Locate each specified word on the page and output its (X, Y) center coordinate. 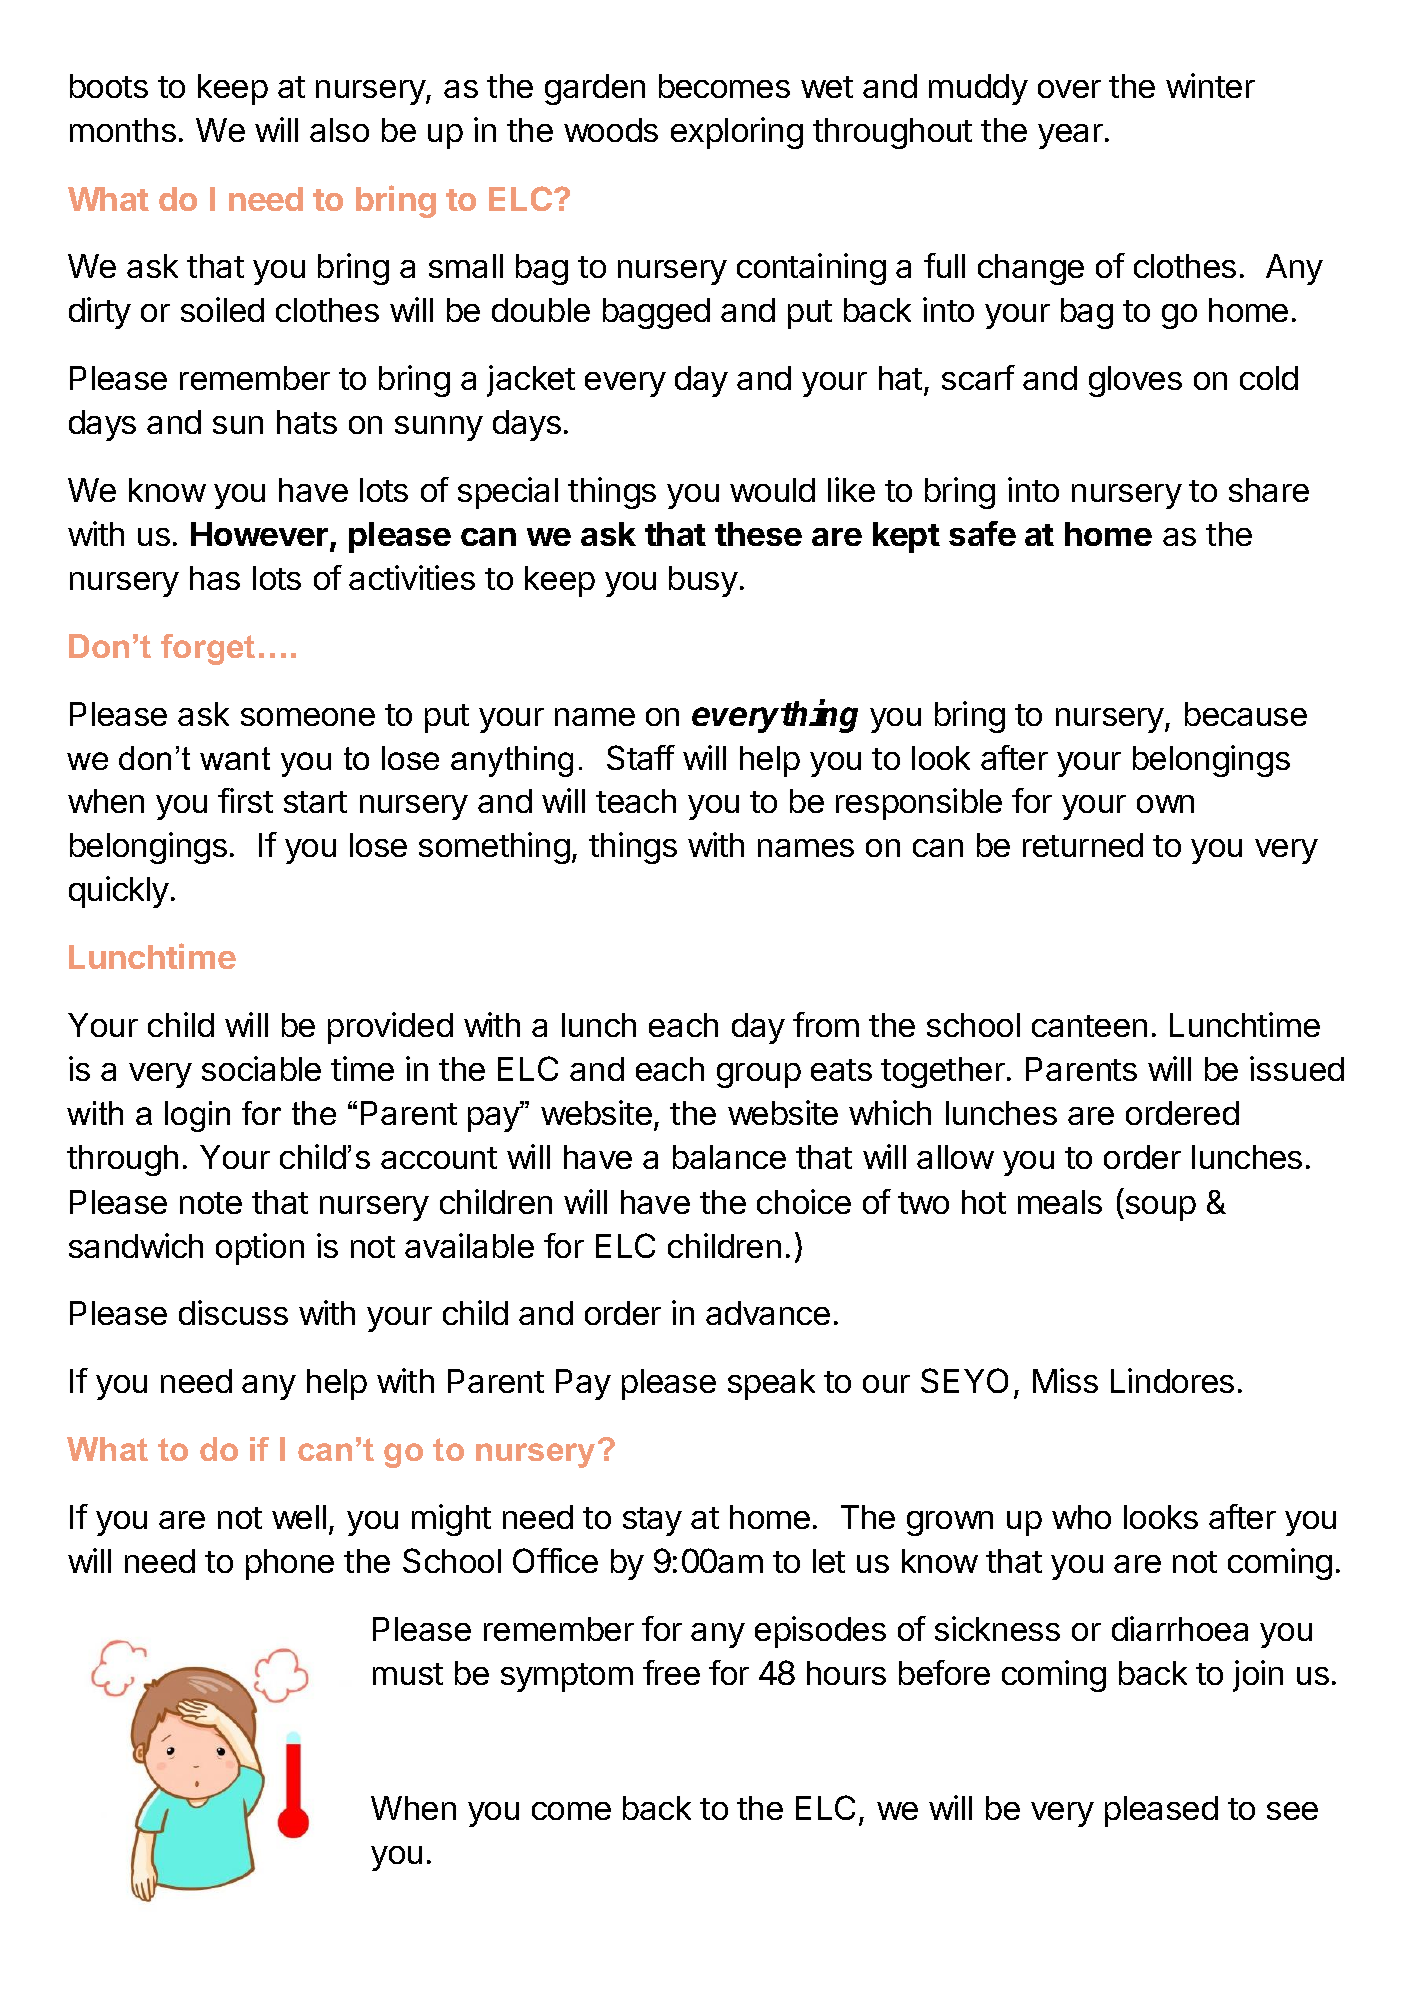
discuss (233, 1312)
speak (771, 1384)
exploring (737, 133)
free (671, 1672)
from (826, 1024)
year (1070, 136)
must (408, 1674)
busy (703, 581)
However (259, 534)
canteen (1089, 1026)
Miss (1065, 1380)
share (1269, 490)
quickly (119, 892)
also (339, 130)
